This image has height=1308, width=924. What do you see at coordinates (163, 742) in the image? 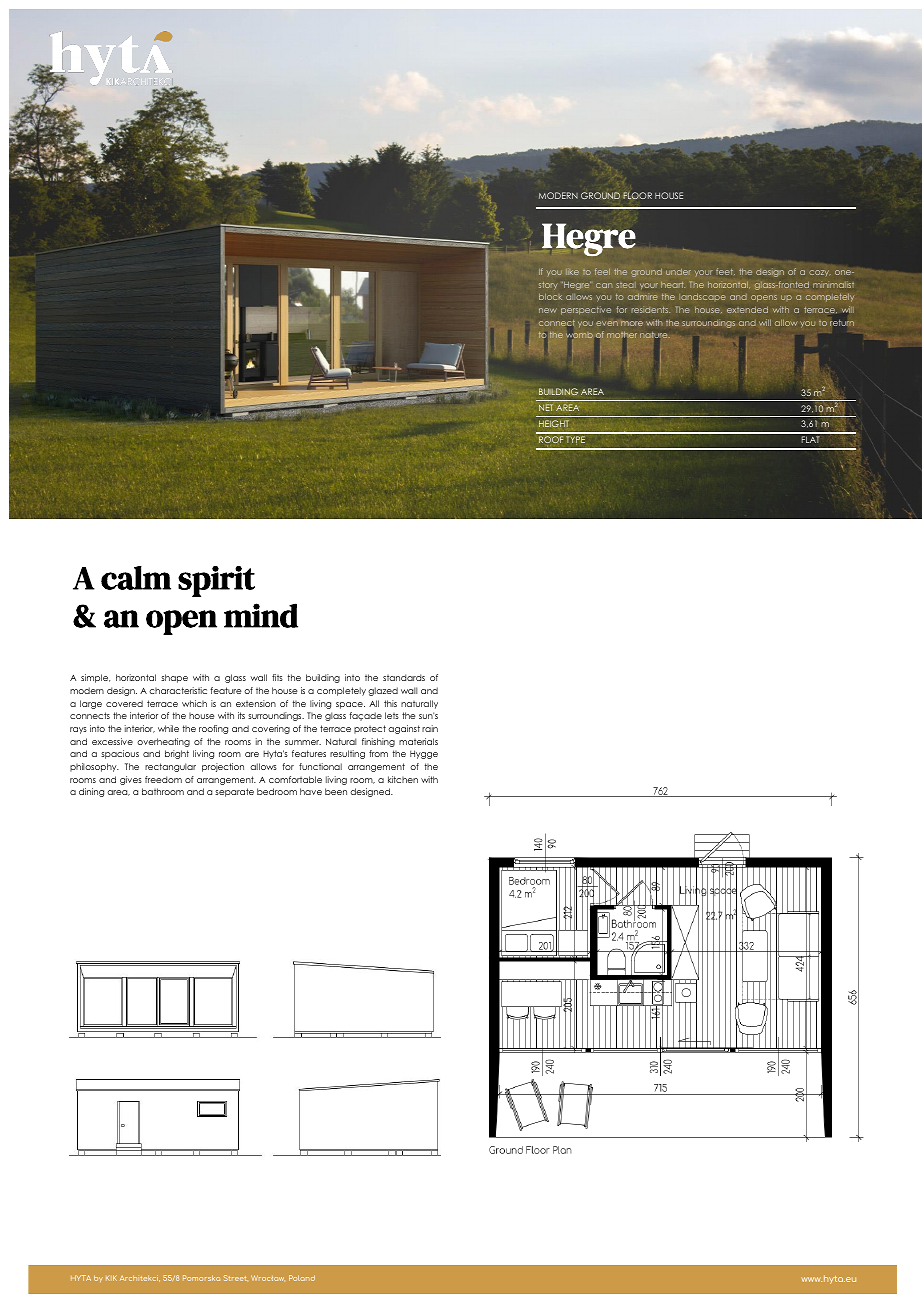
I see `overheating` at bounding box center [163, 742].
